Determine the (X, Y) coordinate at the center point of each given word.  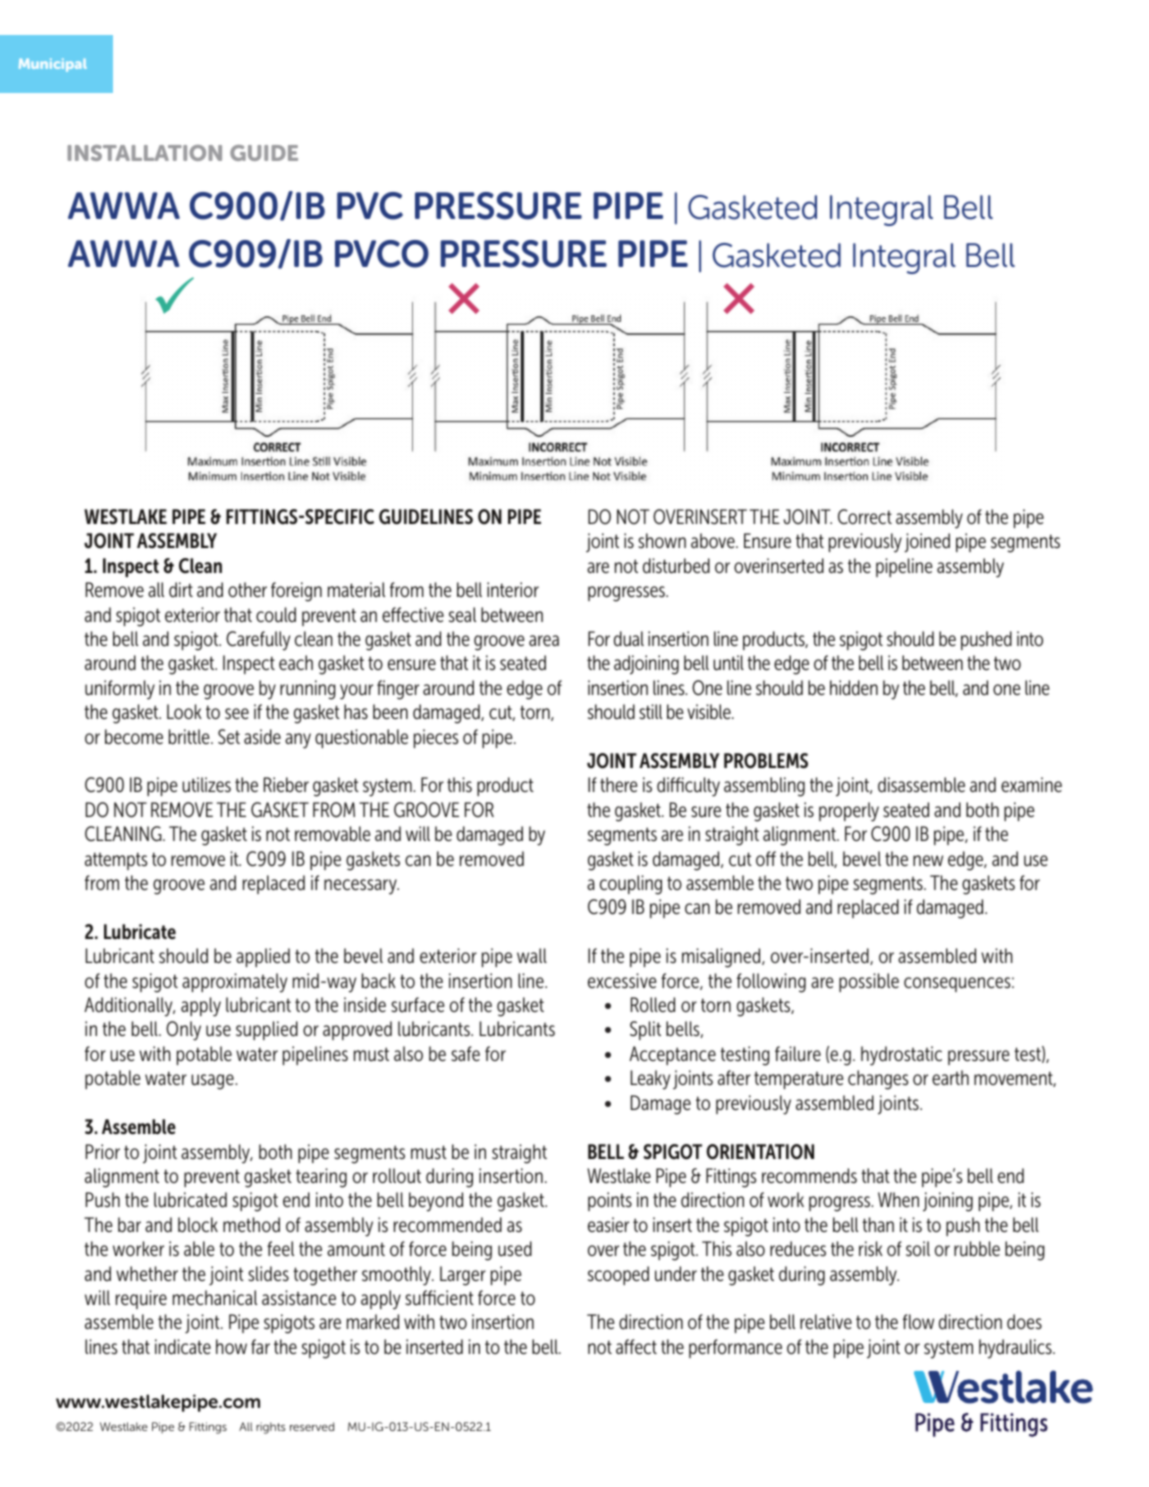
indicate (183, 1347)
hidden (854, 688)
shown (662, 540)
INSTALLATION (145, 153)
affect (636, 1346)
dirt (181, 589)
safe (465, 1053)
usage (213, 1082)
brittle (190, 736)
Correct (865, 517)
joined (927, 543)
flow (918, 1321)
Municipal (53, 65)
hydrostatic (901, 1056)
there (618, 784)
